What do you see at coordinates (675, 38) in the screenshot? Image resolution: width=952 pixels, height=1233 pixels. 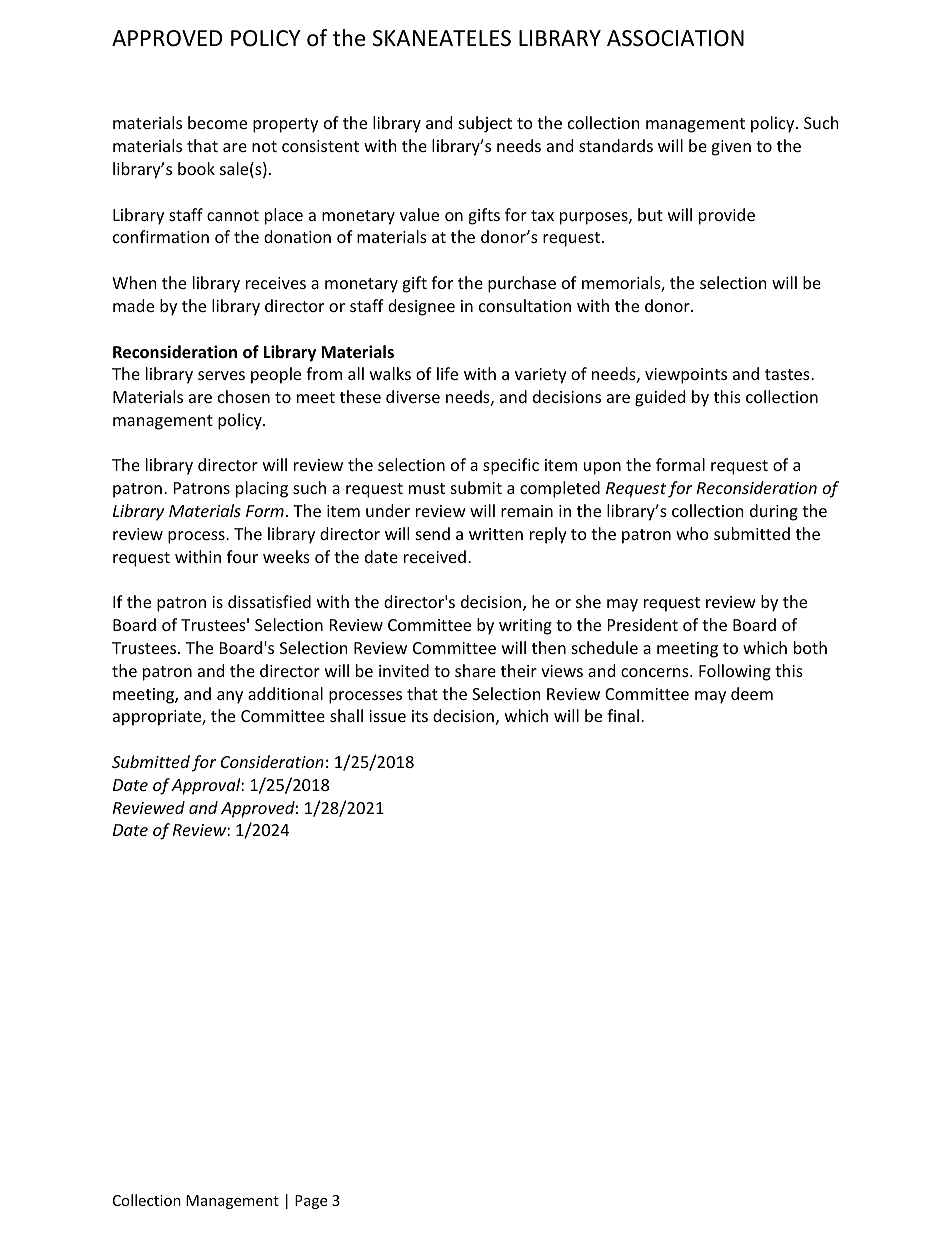 I see `ASSOCIATION` at bounding box center [675, 38].
